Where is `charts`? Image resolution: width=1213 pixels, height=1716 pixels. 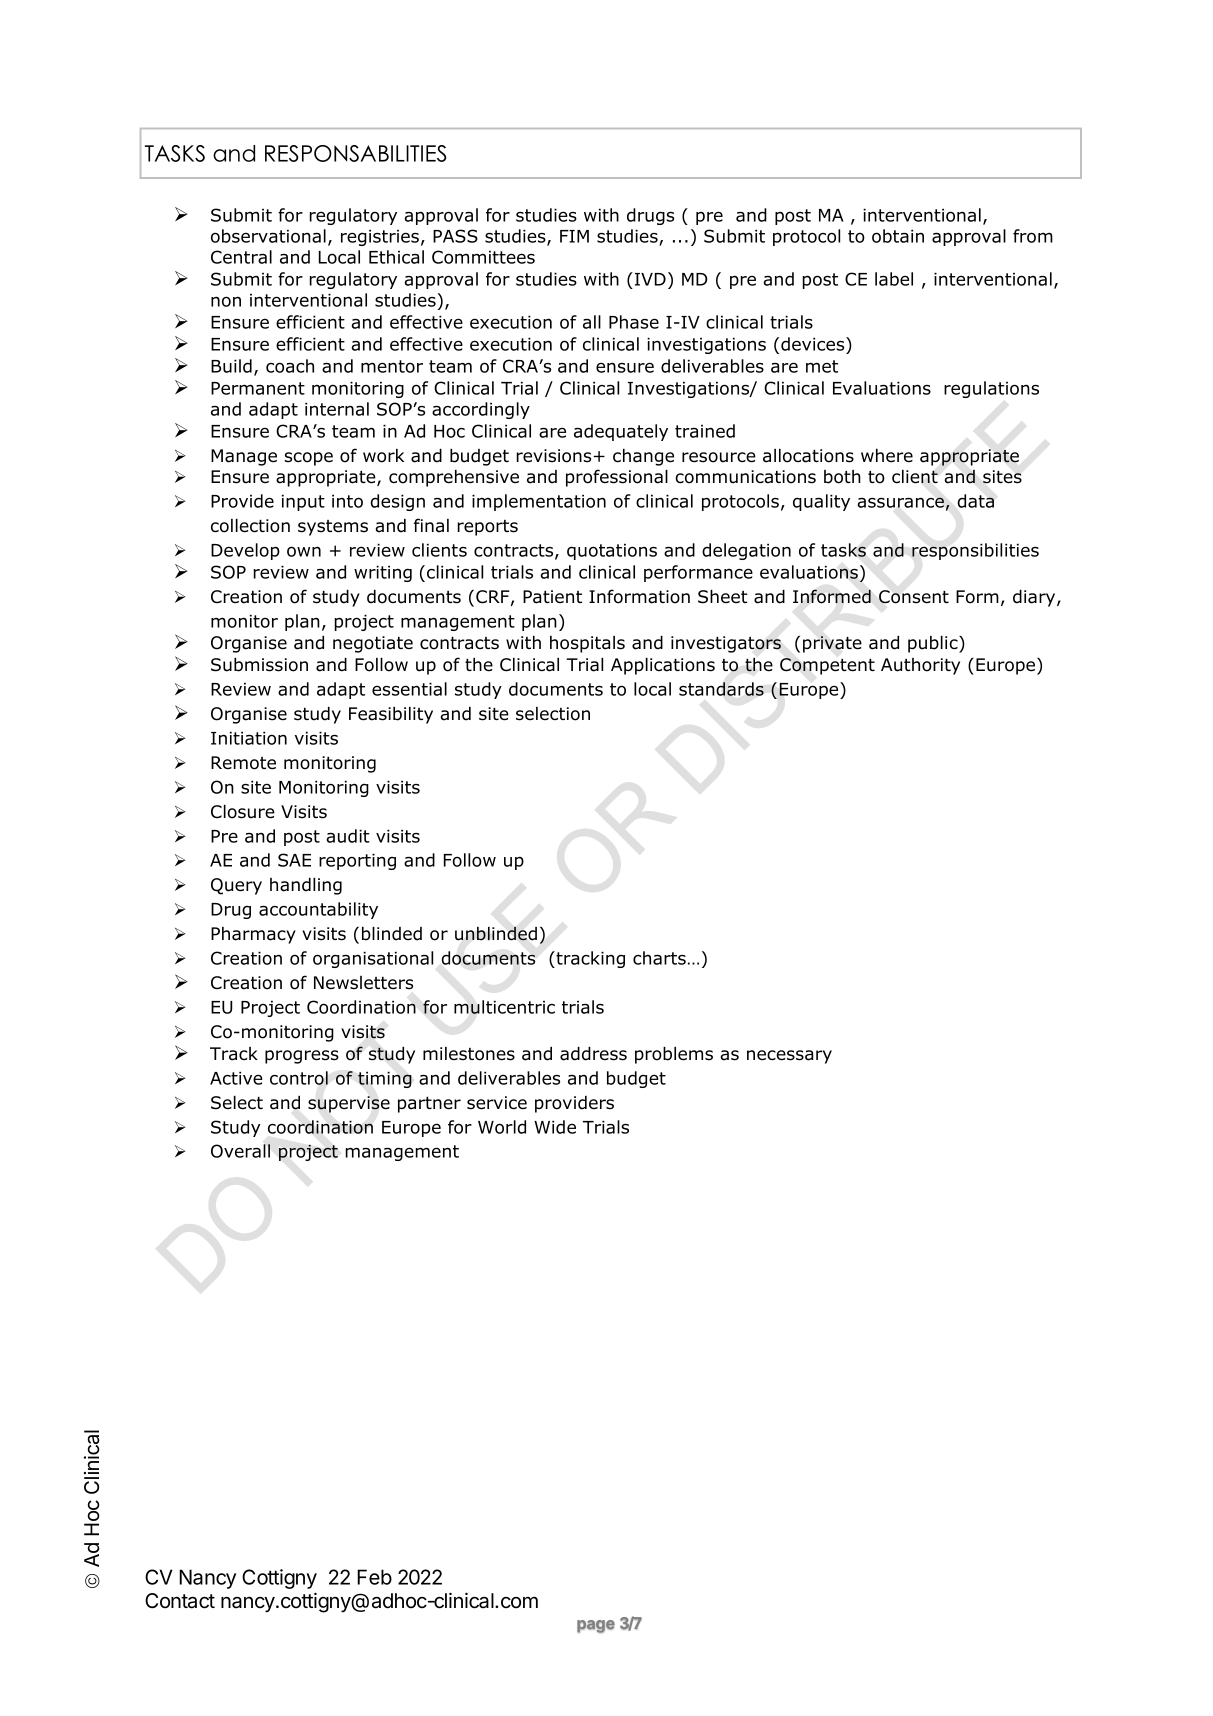
charts is located at coordinates (659, 958).
